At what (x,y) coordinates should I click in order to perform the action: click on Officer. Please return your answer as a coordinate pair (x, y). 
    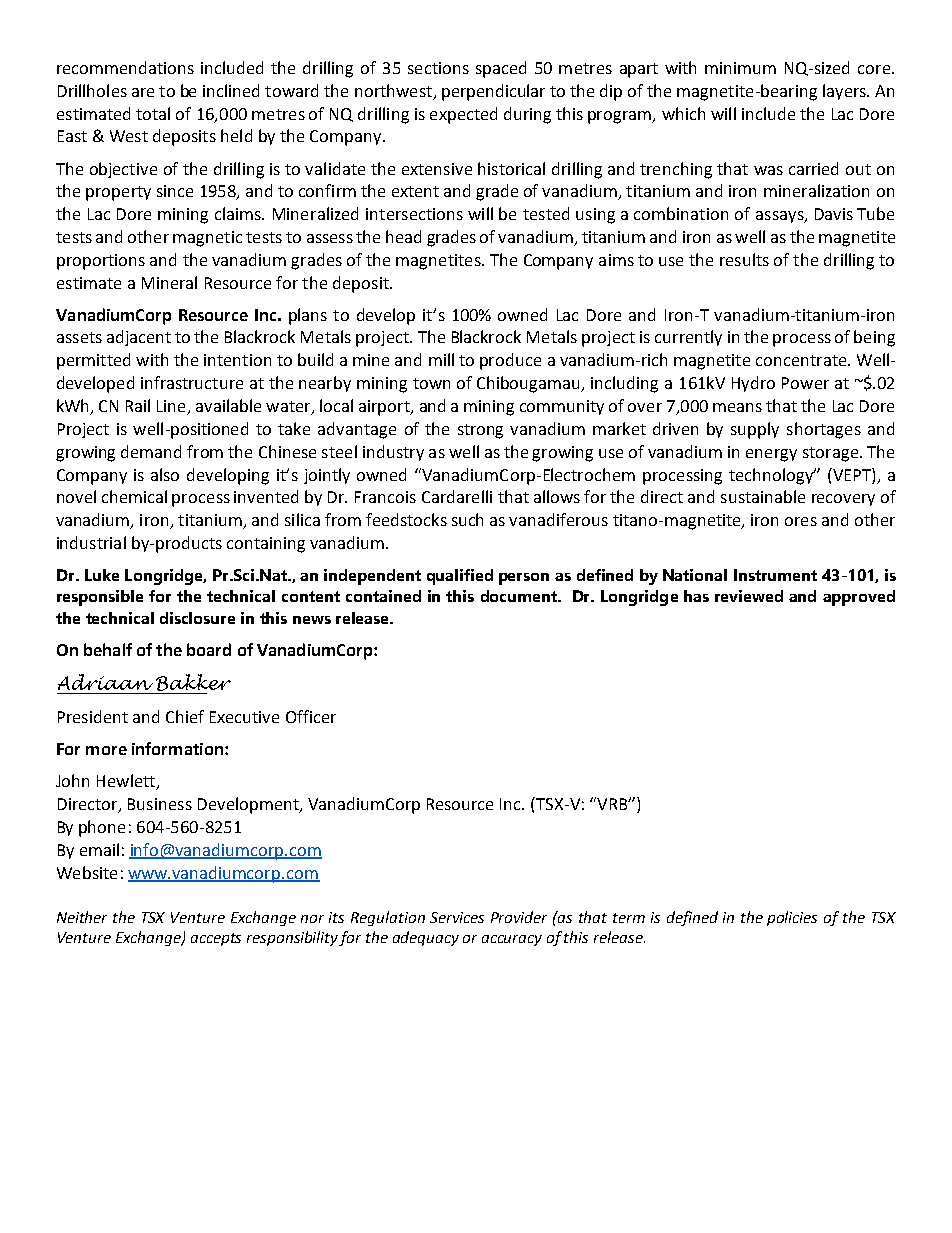
    Looking at the image, I should click on (311, 716).
